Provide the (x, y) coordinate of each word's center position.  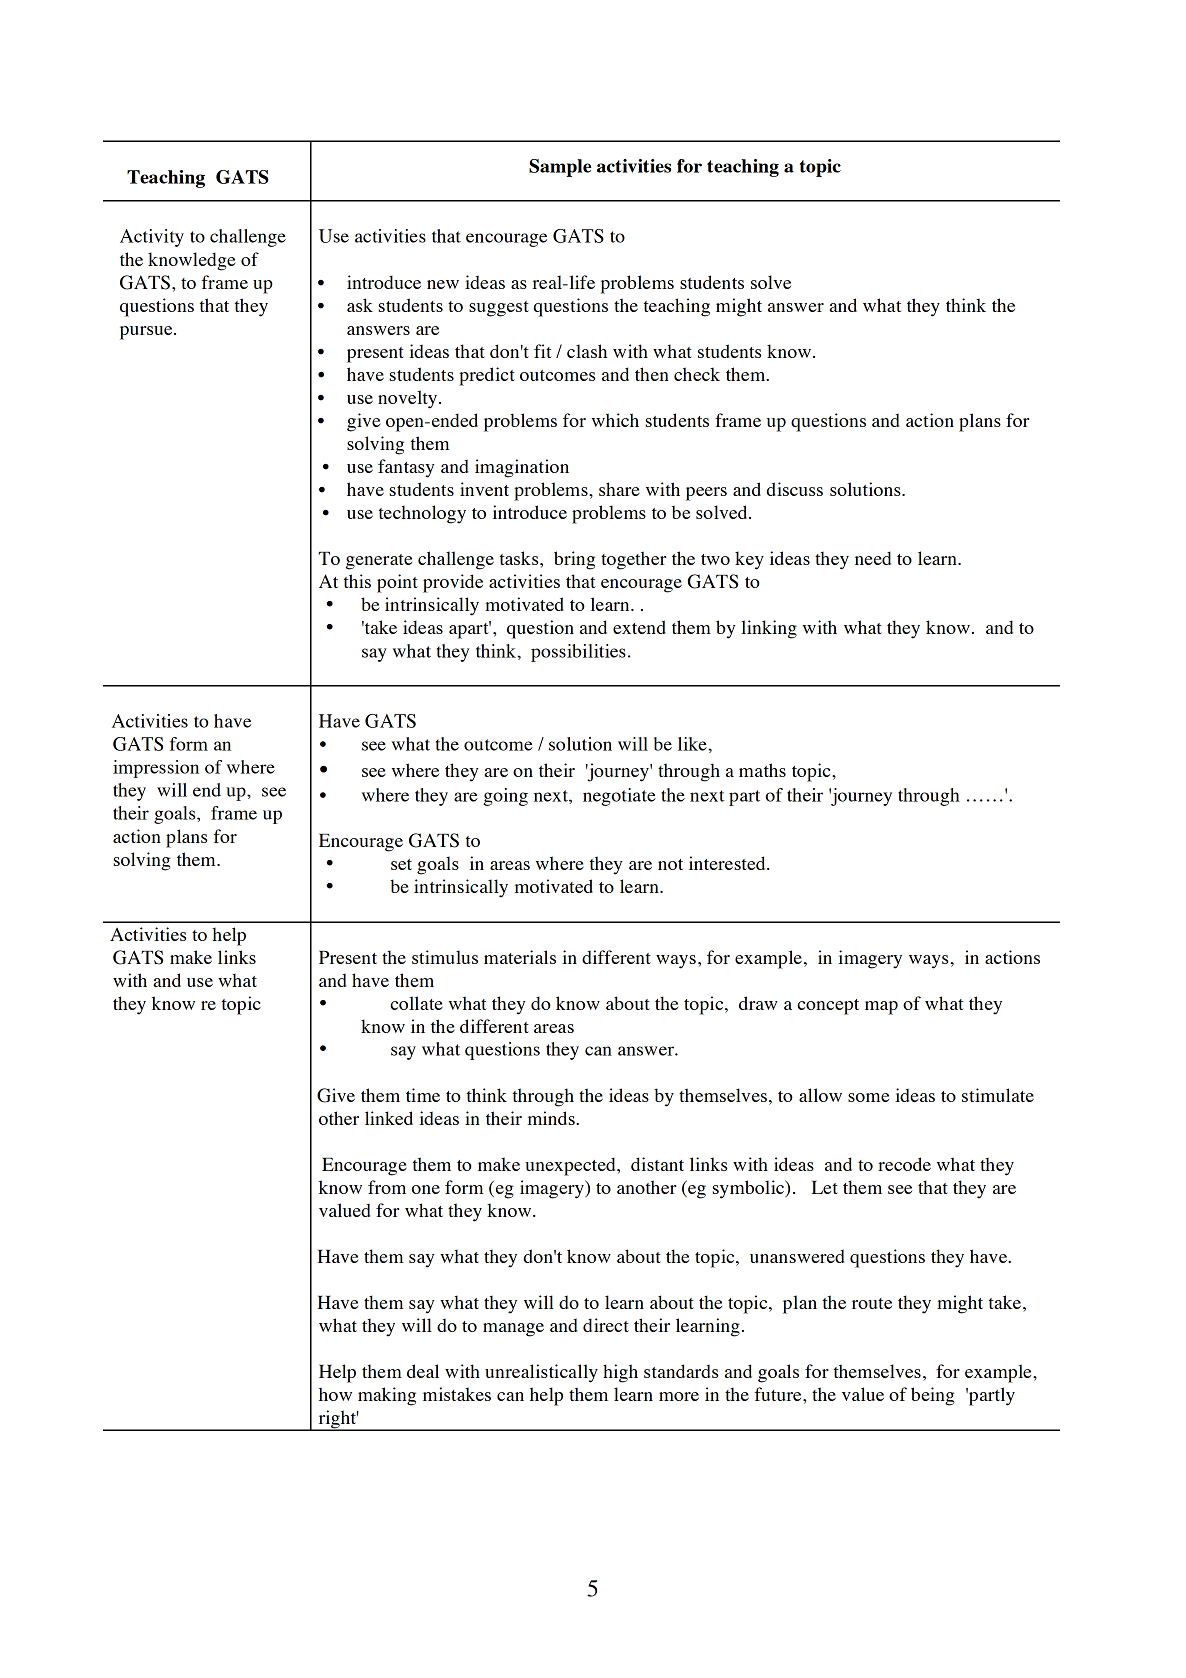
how (335, 1394)
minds (552, 1118)
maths (762, 770)
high (620, 1373)
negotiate (619, 797)
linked (389, 1118)
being (933, 1396)
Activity (152, 238)
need (873, 558)
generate (379, 562)
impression (156, 769)
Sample (560, 168)
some (868, 1097)
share (619, 489)
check (697, 374)
